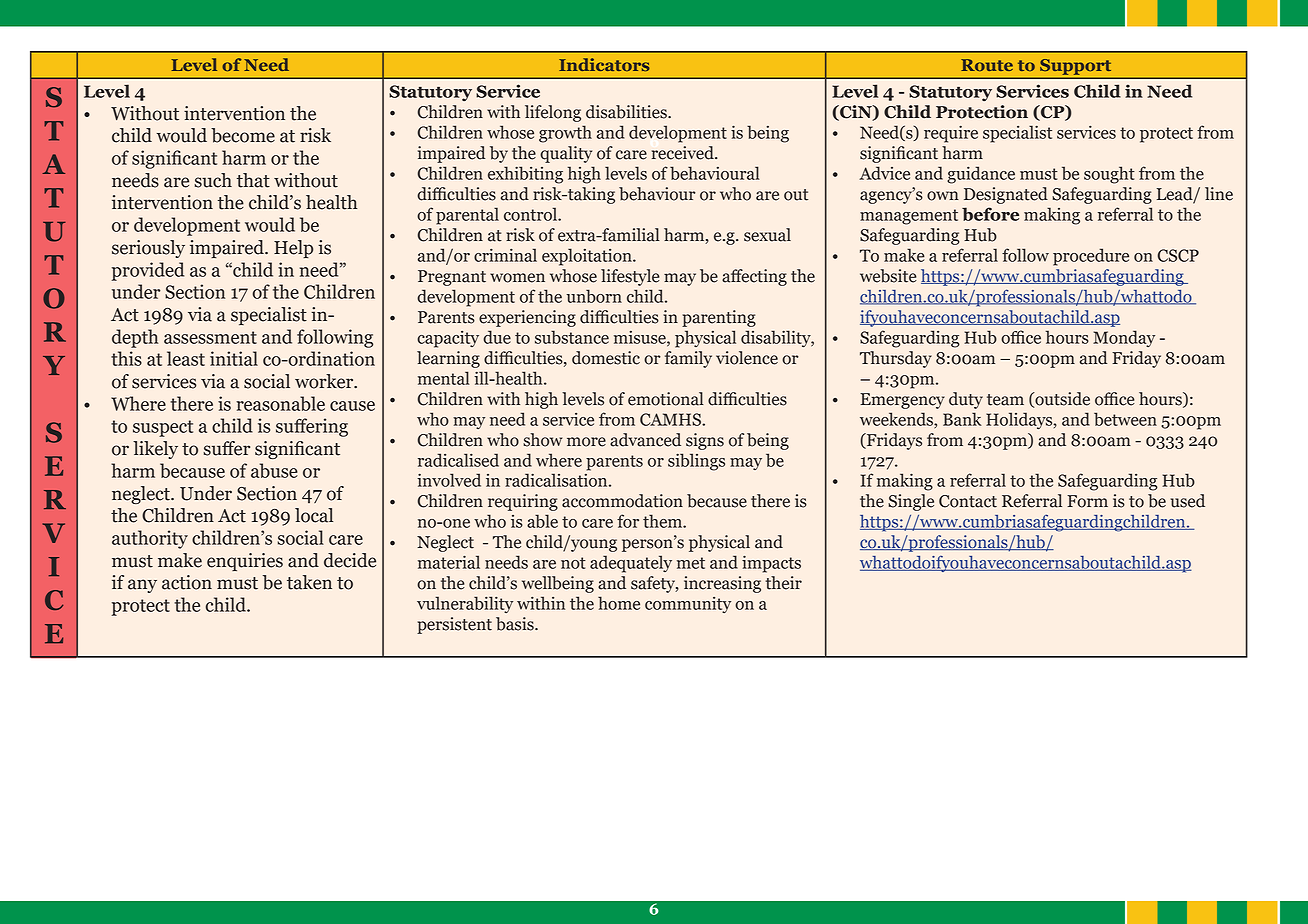 This document has height=924, width=1308. Describe the element at coordinates (688, 359) in the document. I see `family` at that location.
